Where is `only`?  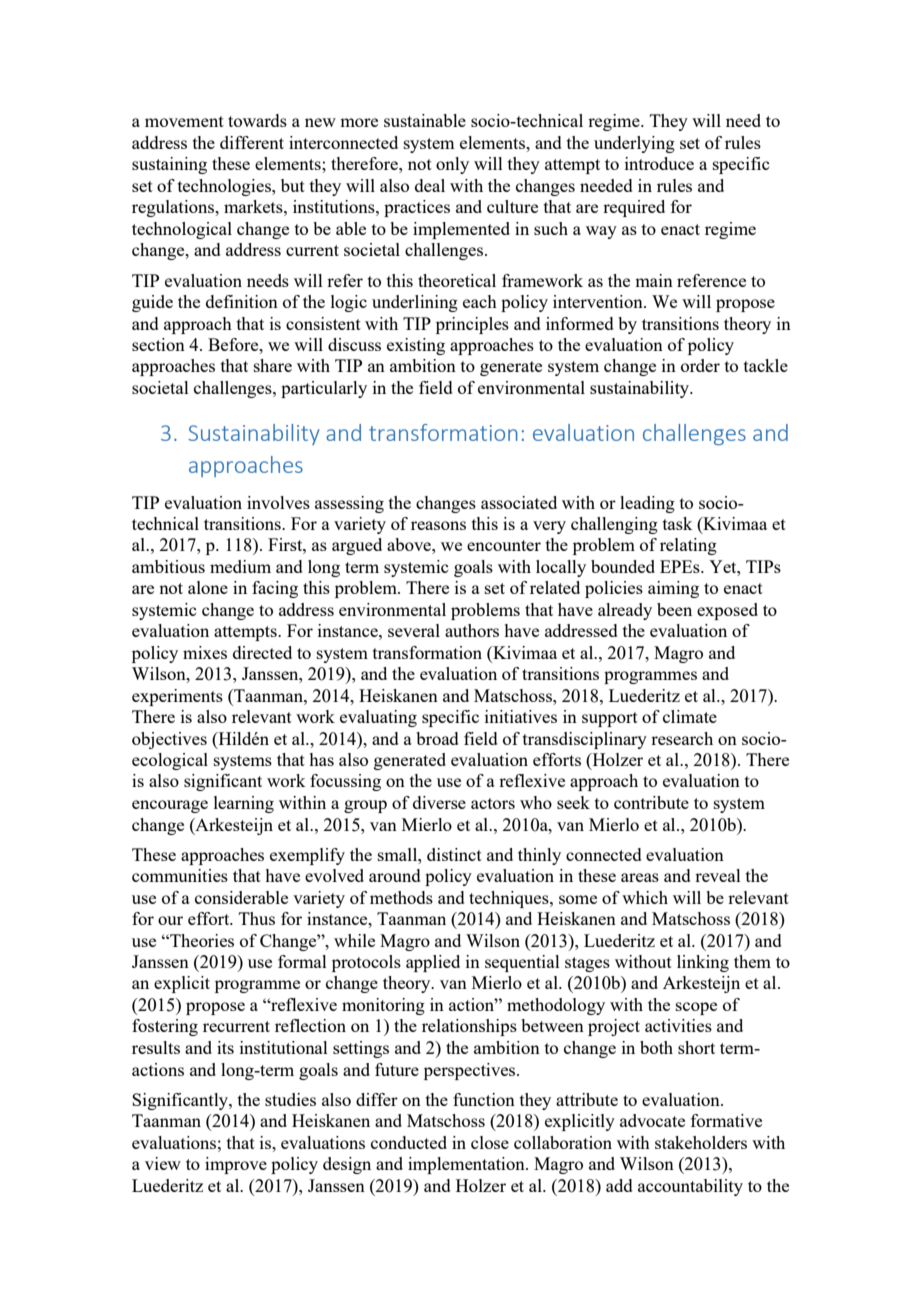
only is located at coordinates (452, 165).
